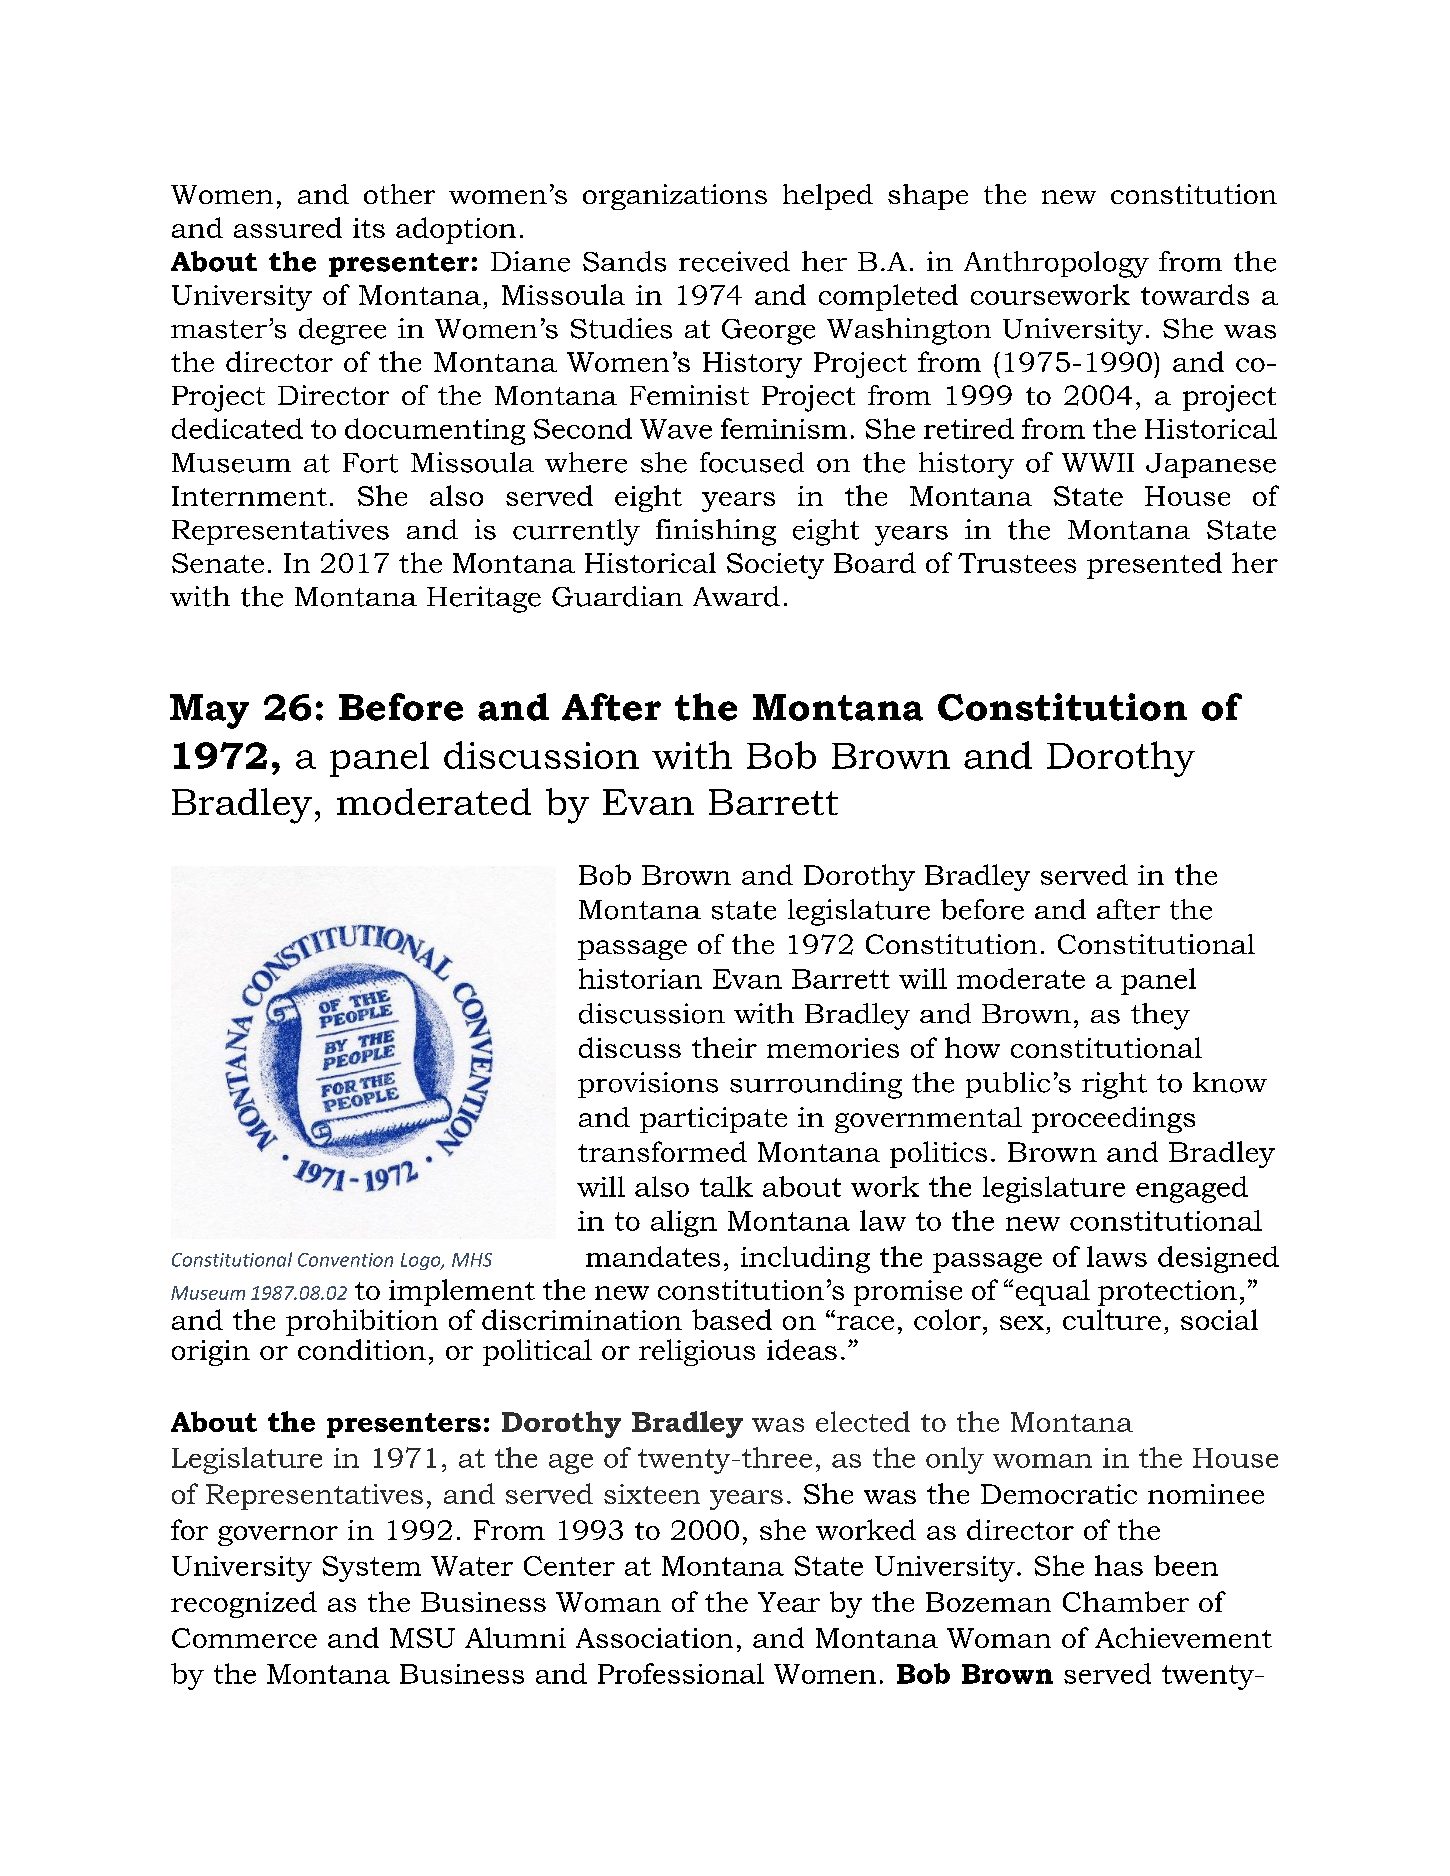 The height and width of the image is (1876, 1450). I want to click on historian, so click(640, 978).
